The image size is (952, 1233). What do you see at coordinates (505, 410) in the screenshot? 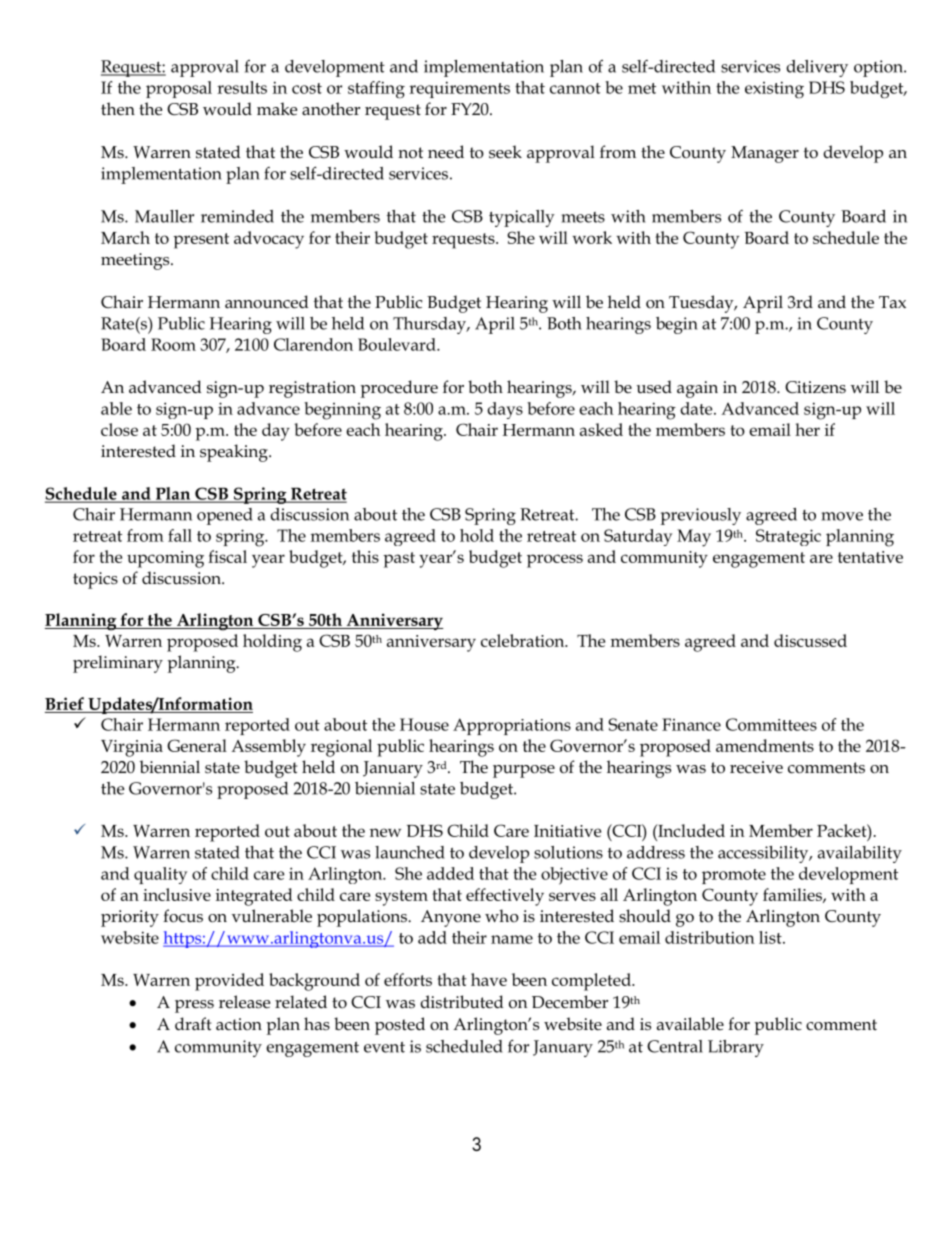
I see `days` at bounding box center [505, 410].
